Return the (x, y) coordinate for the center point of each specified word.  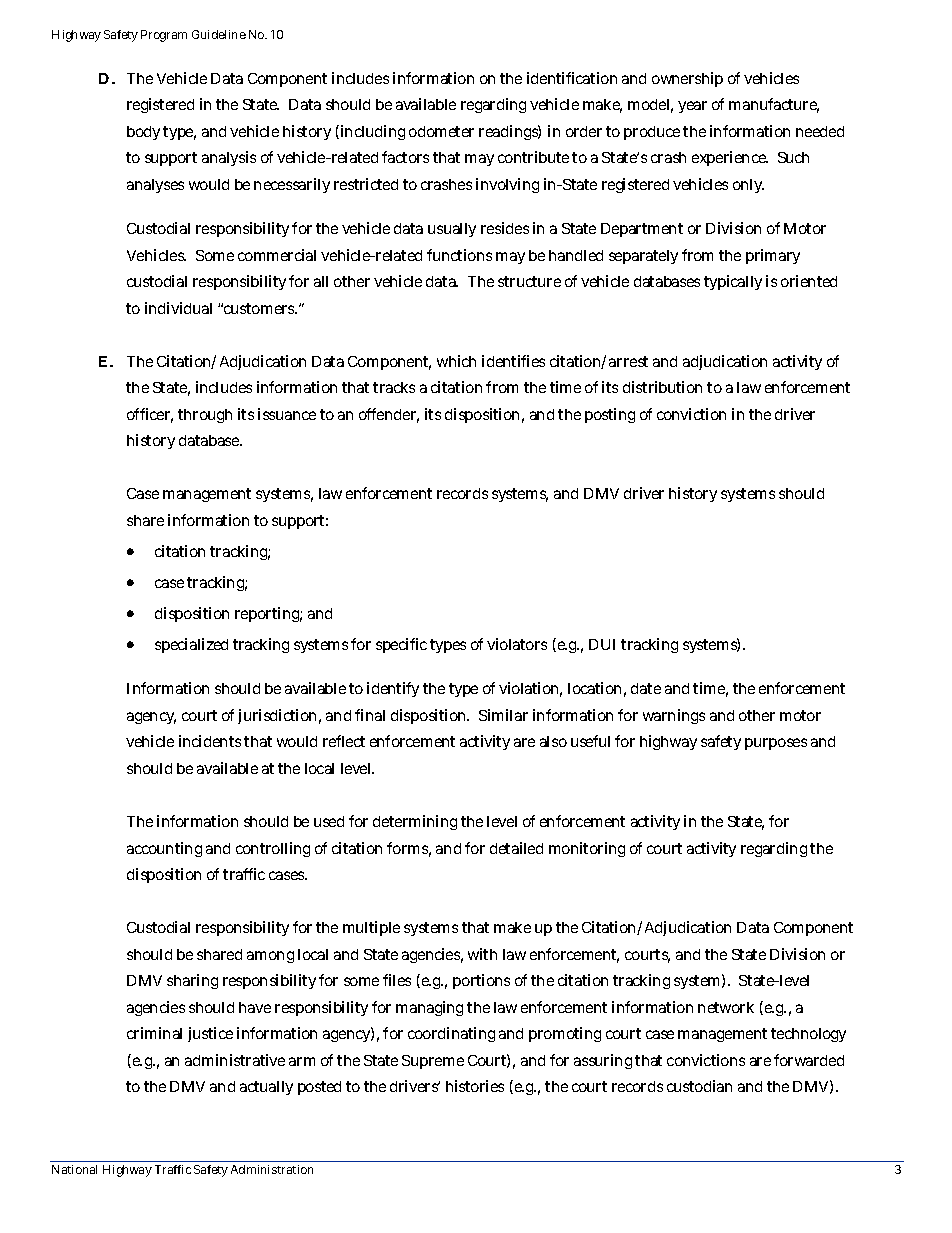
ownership (687, 79)
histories (475, 1086)
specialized (191, 645)
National (74, 1169)
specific (401, 645)
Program (164, 36)
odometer (441, 131)
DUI (602, 644)
